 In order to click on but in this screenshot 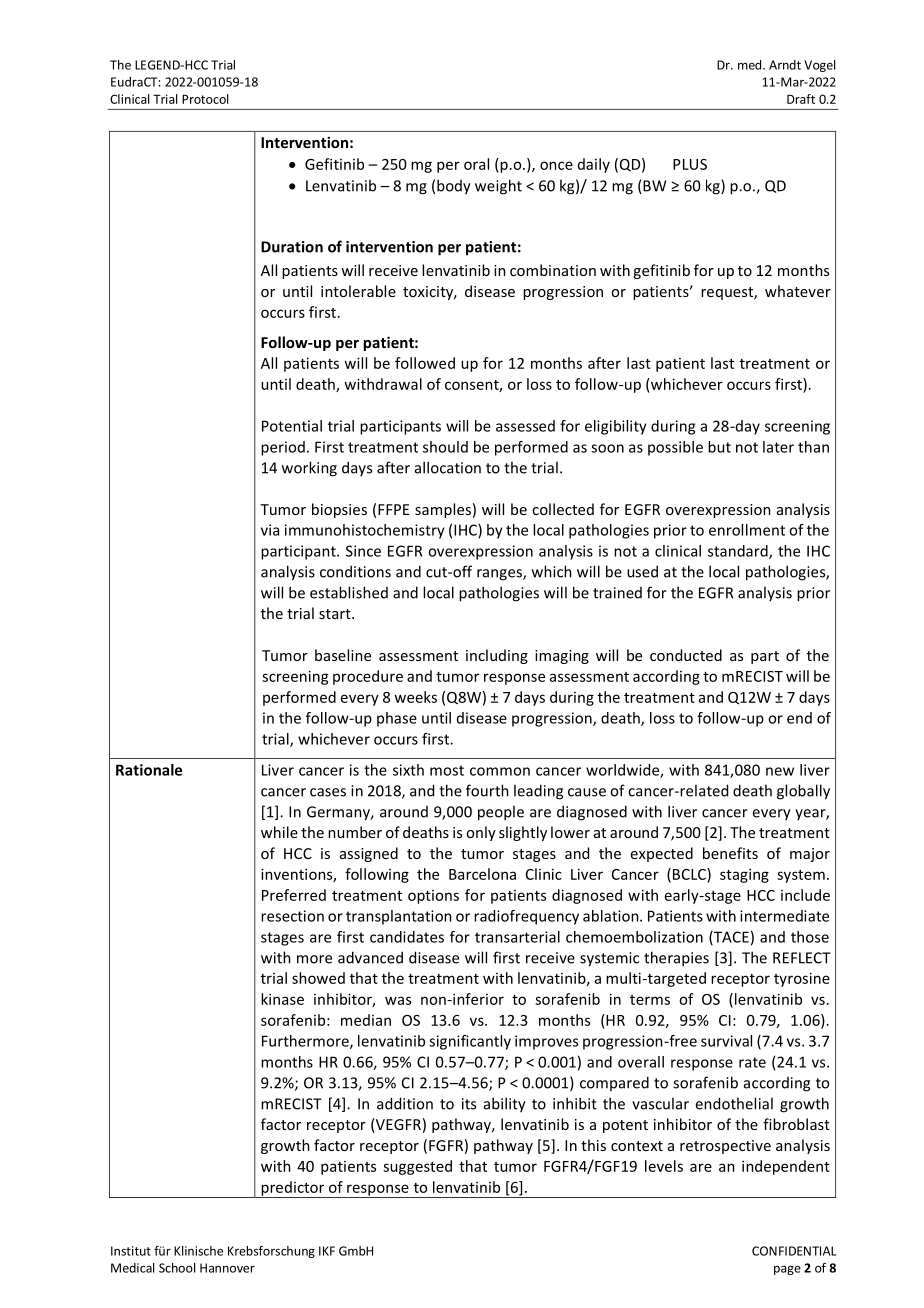, I will do `click(719, 447)`.
